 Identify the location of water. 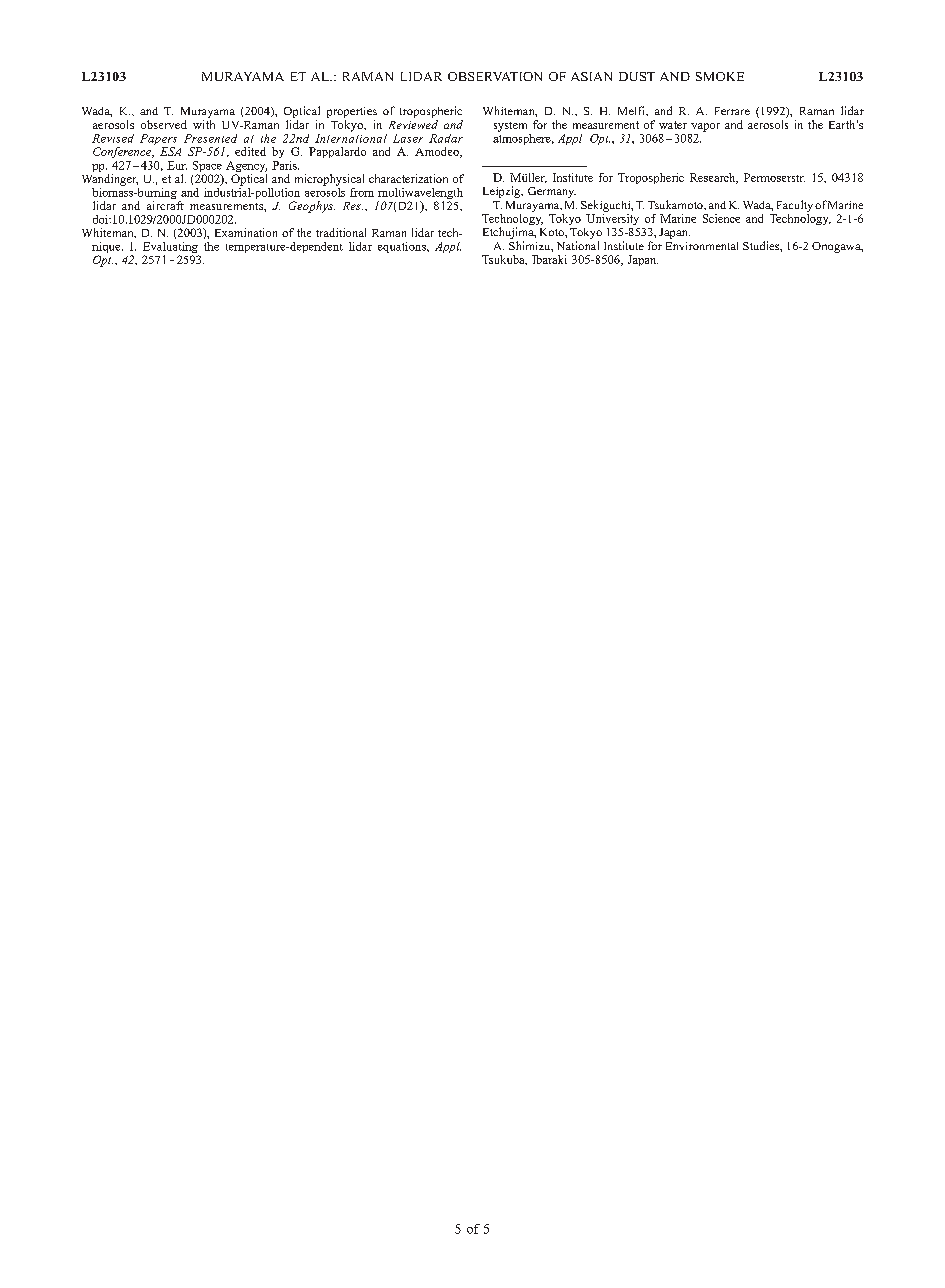
(673, 125).
